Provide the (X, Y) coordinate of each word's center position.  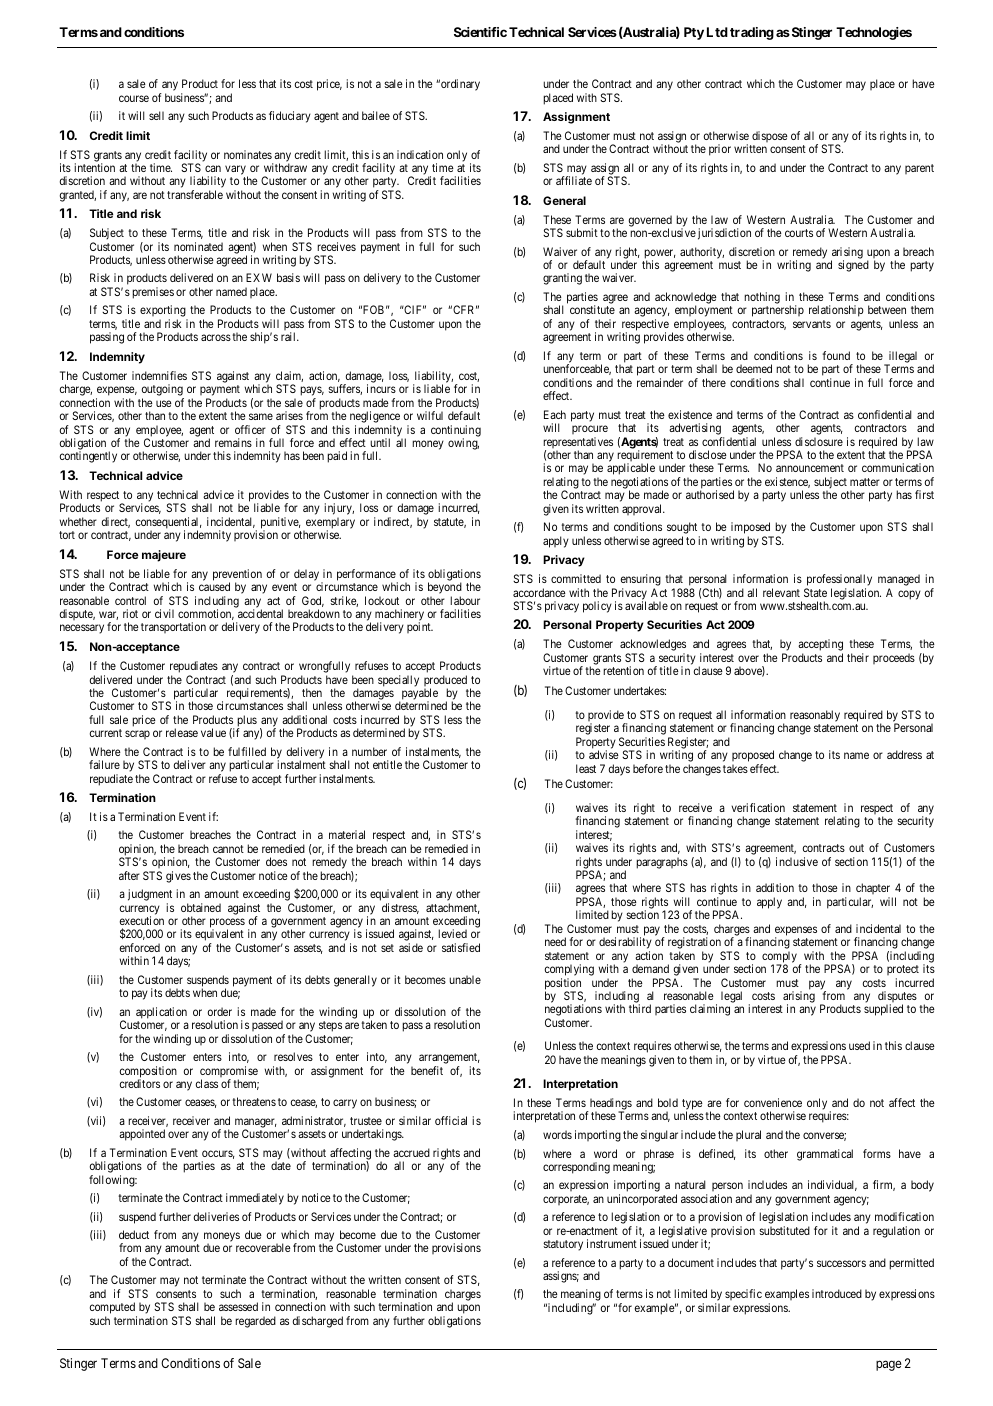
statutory (563, 1245)
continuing (456, 432)
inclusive (797, 861)
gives (178, 877)
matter (865, 482)
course (134, 98)
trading (752, 33)
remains (233, 442)
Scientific (480, 32)
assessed (238, 1306)
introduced (837, 1293)
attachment (453, 908)
